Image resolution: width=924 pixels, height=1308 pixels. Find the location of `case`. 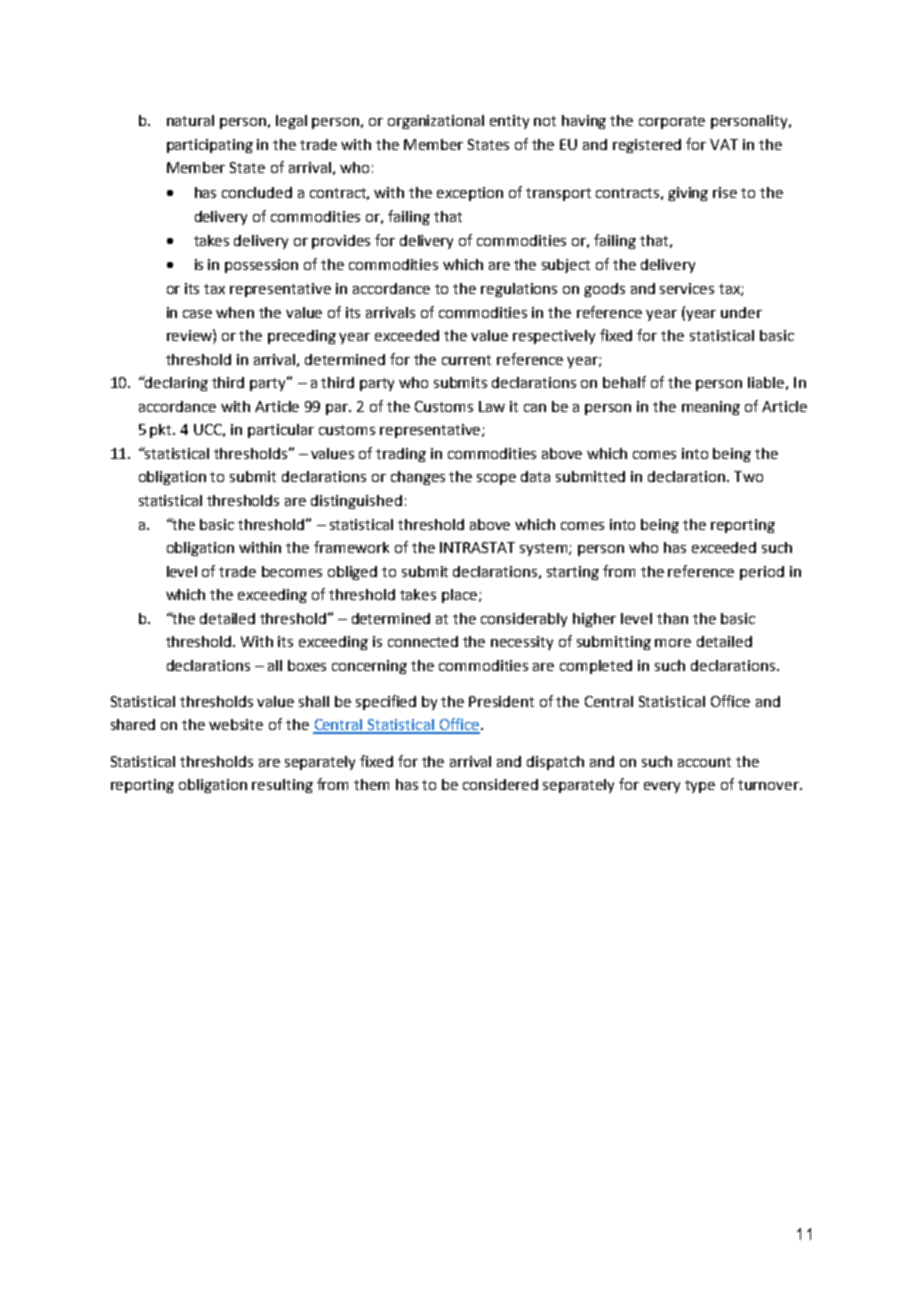

case is located at coordinates (197, 314).
